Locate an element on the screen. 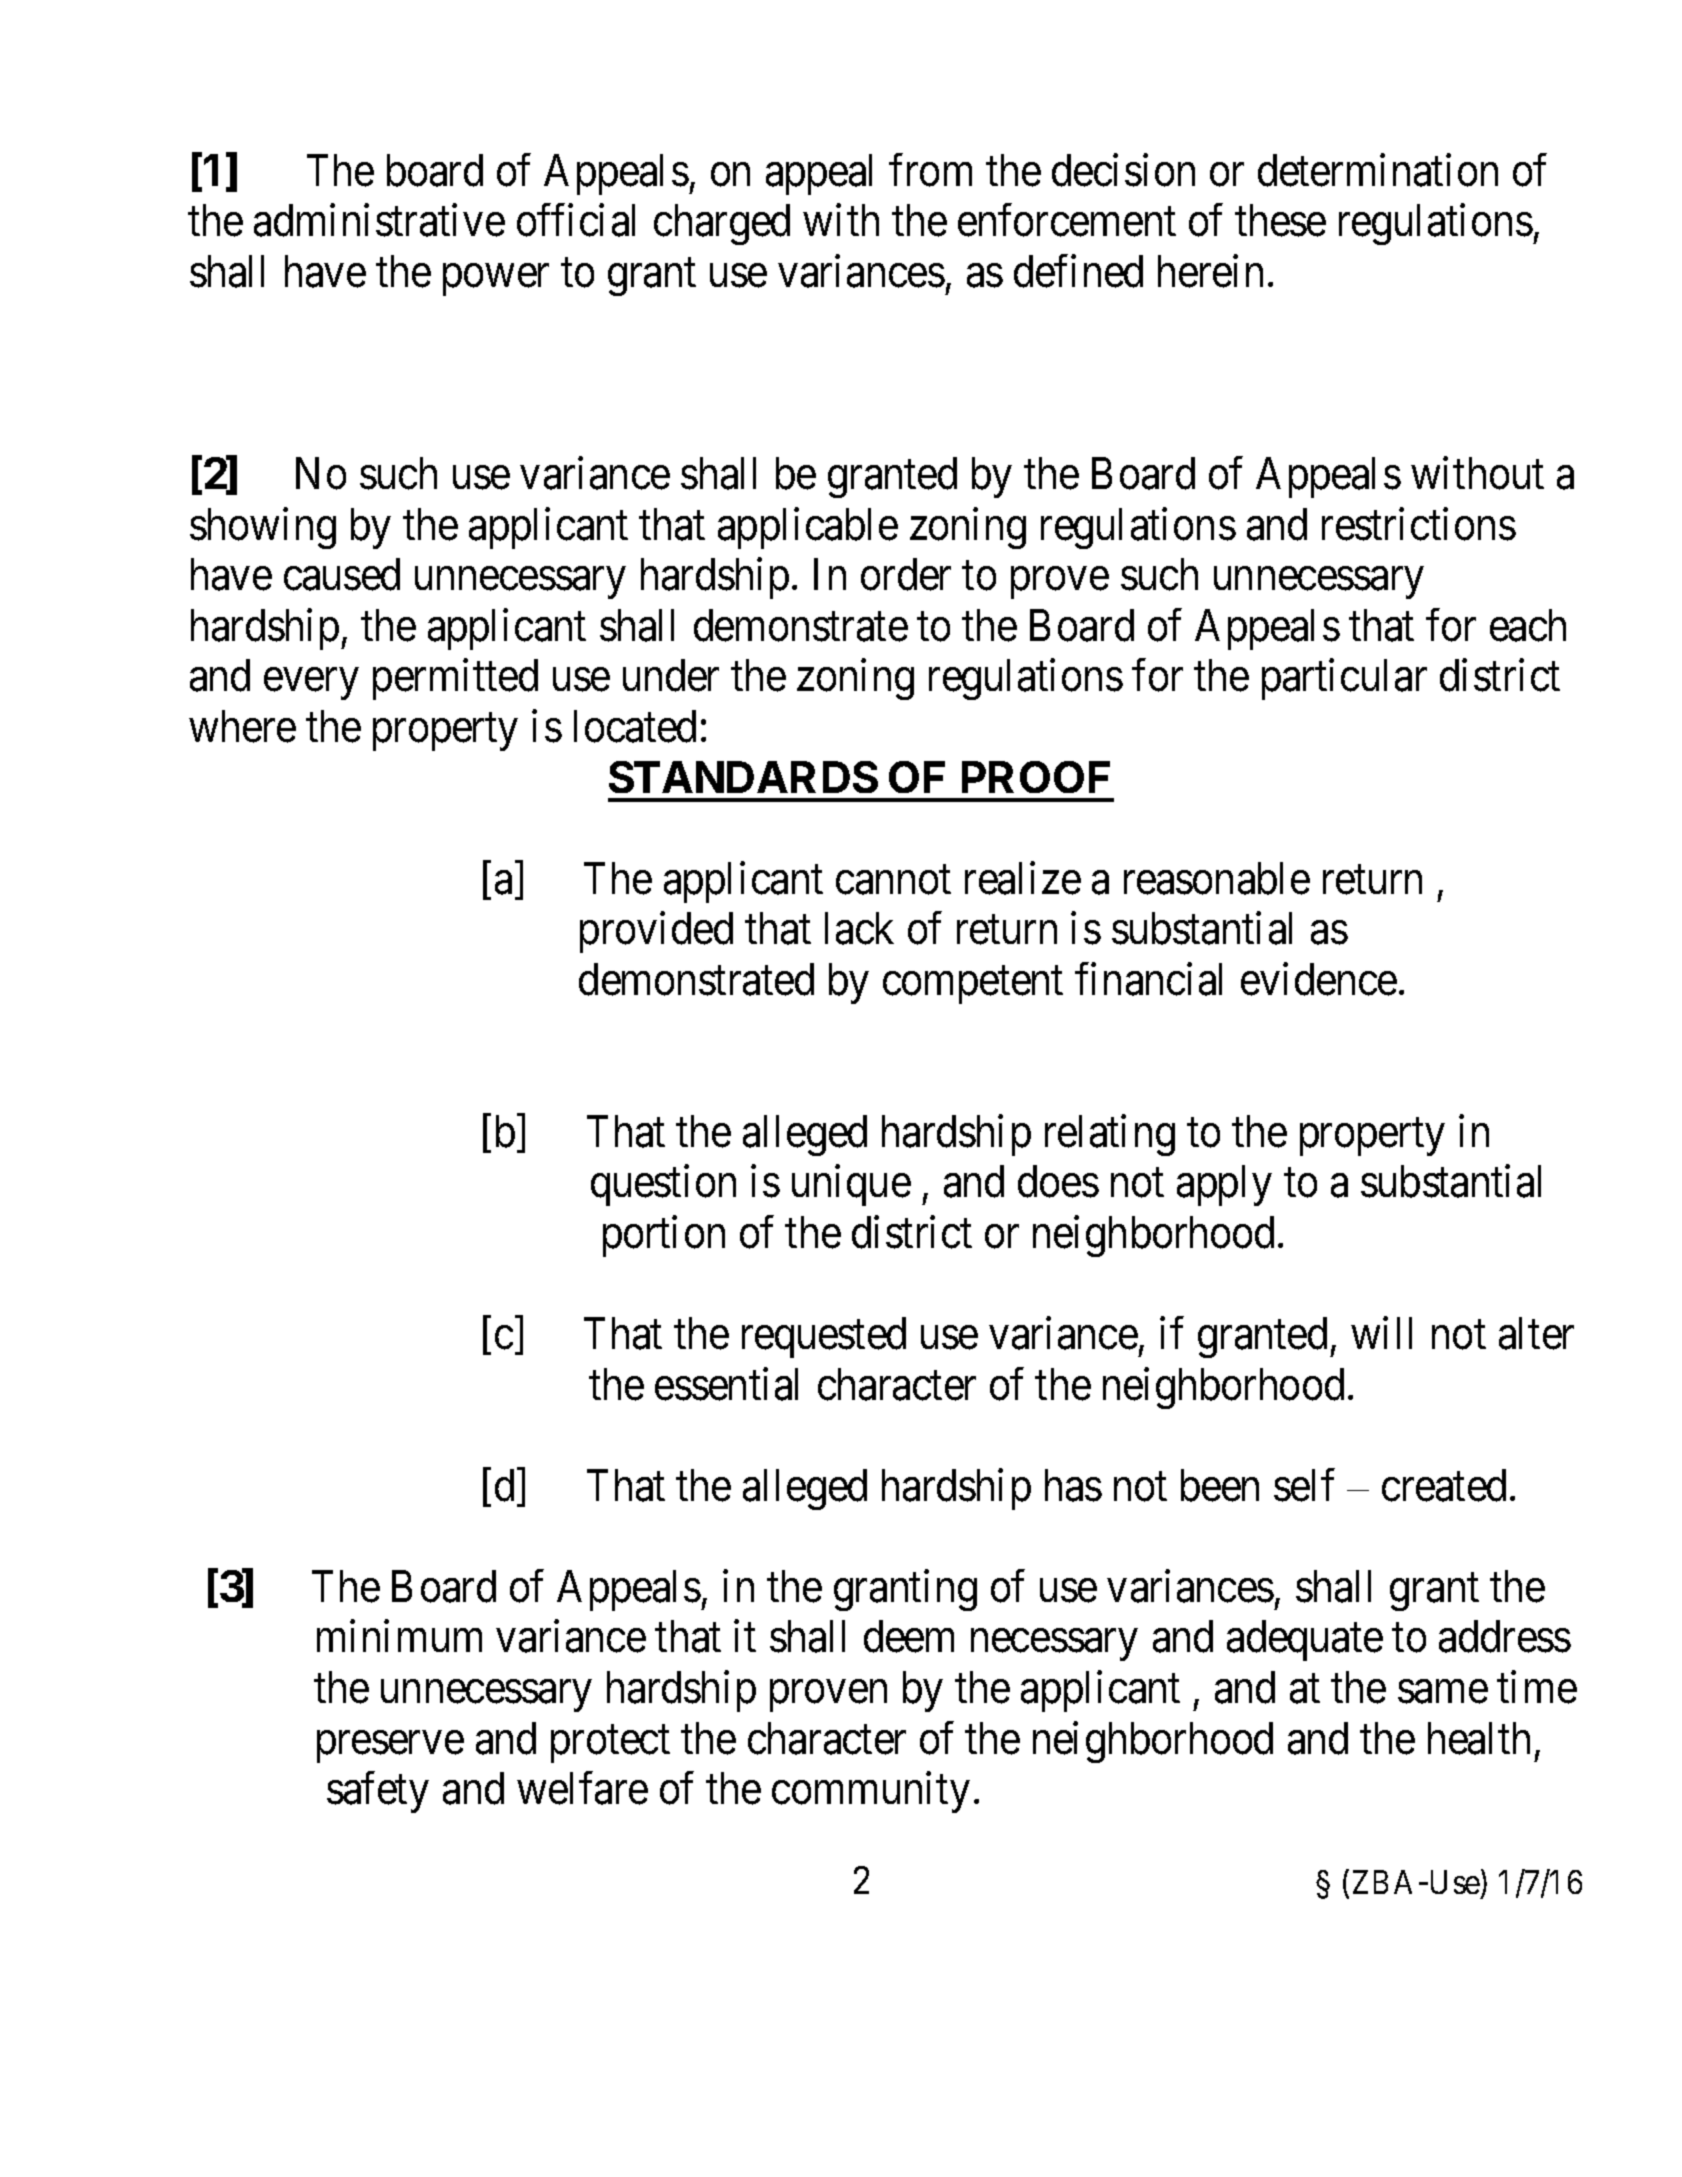 The height and width of the screenshot is (2177, 1682). caused is located at coordinates (342, 574).
